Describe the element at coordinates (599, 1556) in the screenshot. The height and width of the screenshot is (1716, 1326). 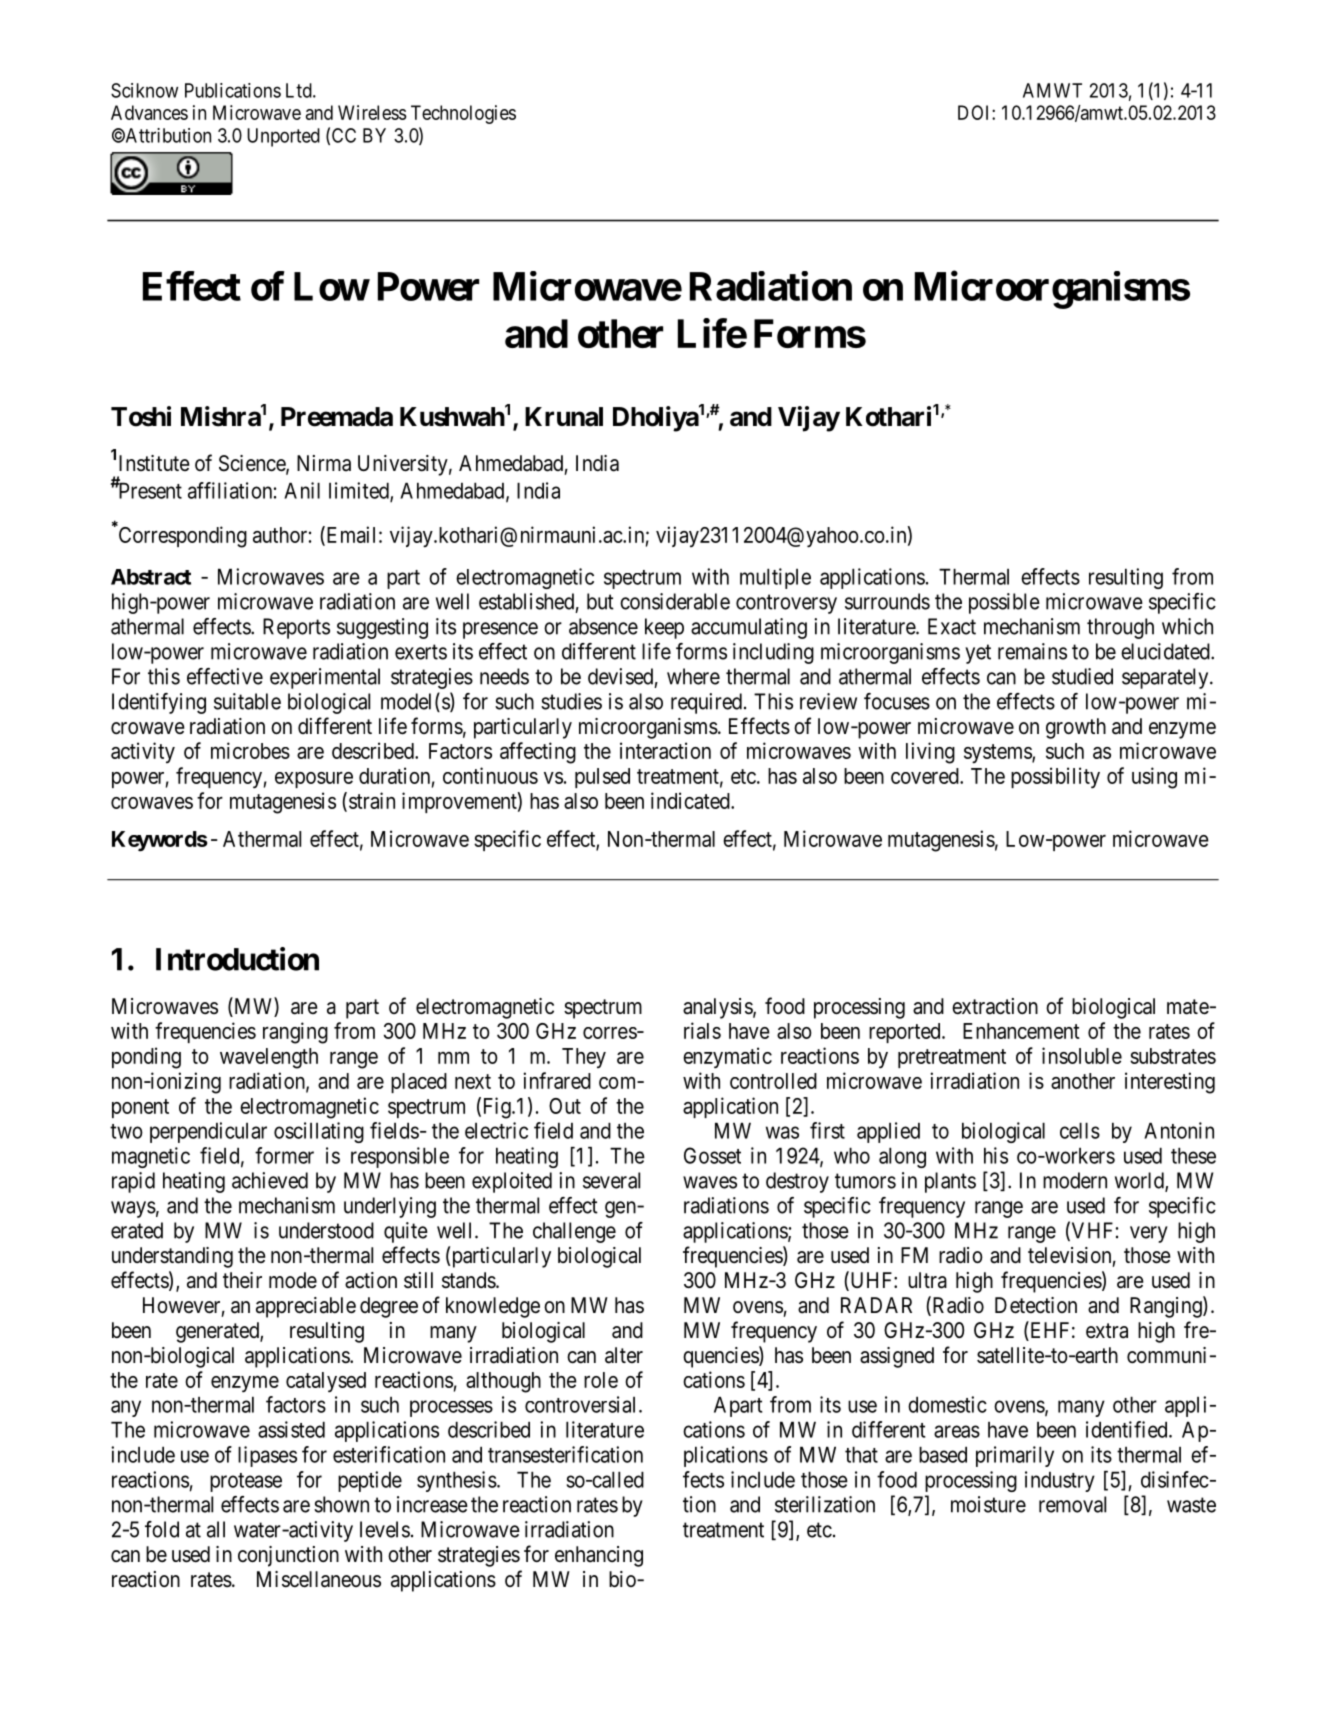
I see `enhancing` at that location.
